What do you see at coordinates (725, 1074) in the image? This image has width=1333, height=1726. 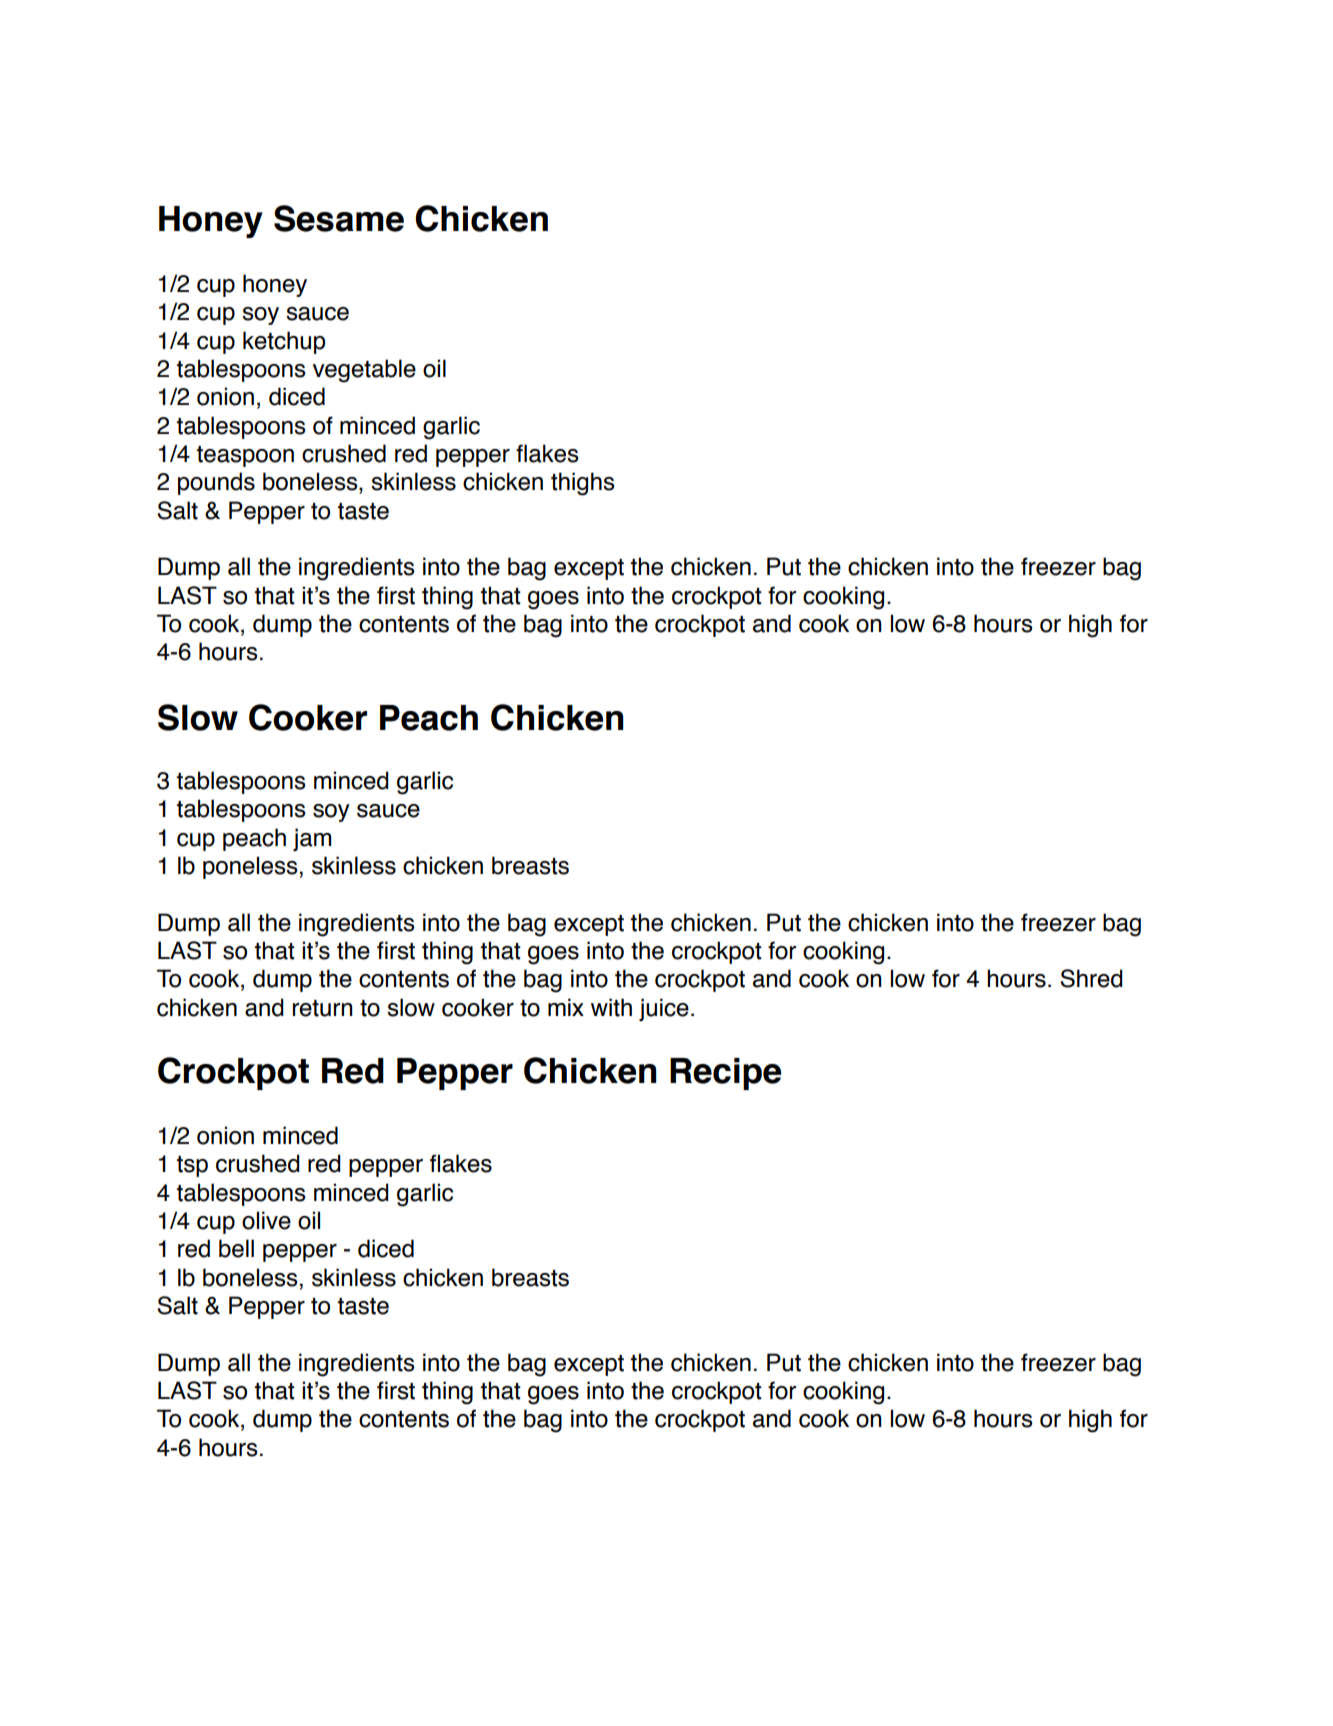 I see `Recipe` at bounding box center [725, 1074].
